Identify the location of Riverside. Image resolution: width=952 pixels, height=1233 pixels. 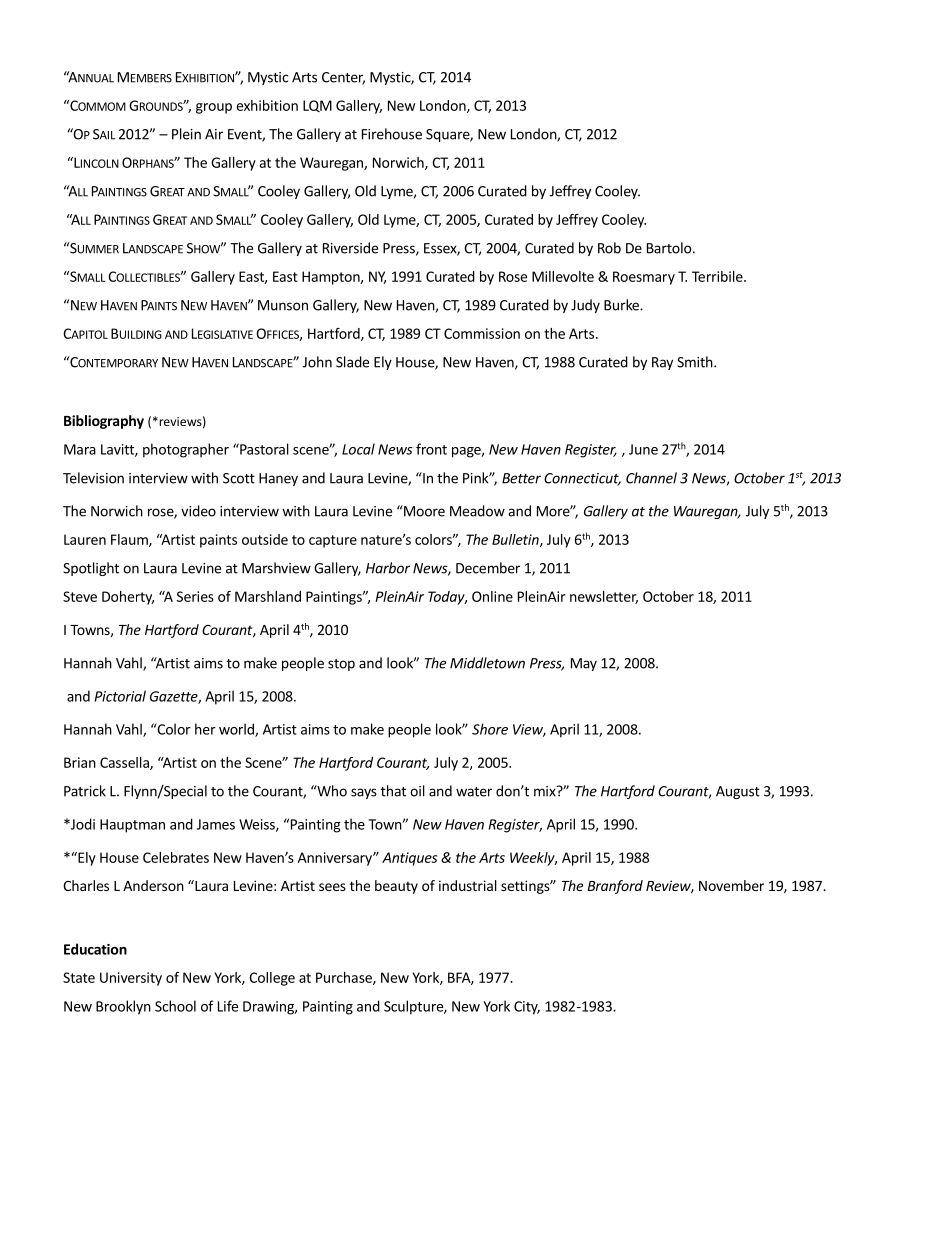
(350, 248).
